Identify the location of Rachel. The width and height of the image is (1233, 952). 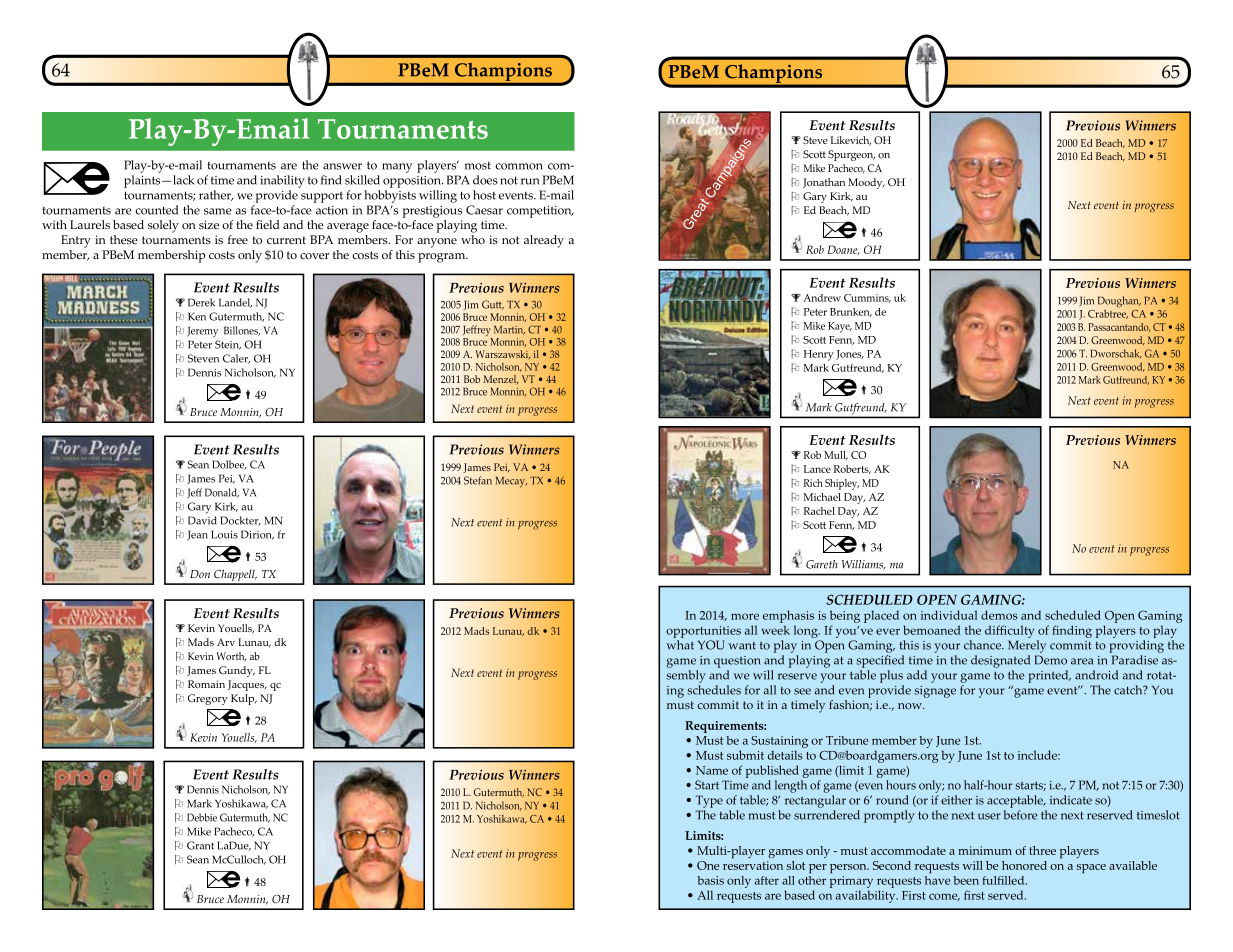
(819, 511).
